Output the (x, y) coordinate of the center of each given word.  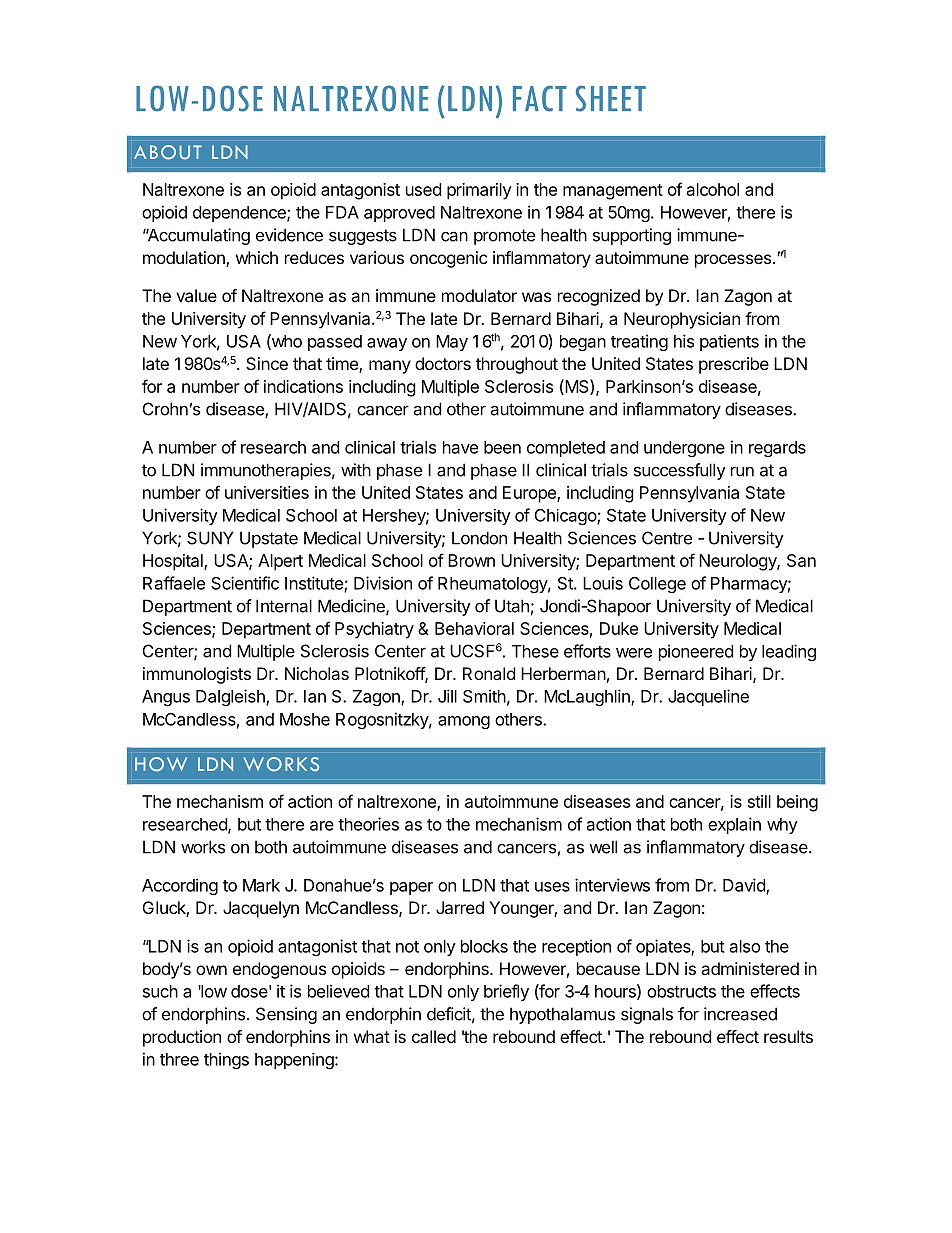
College (657, 585)
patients (729, 342)
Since (267, 363)
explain (734, 825)
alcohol (713, 189)
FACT (540, 99)
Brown (471, 560)
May (452, 343)
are (322, 826)
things (226, 1060)
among (464, 722)
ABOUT (168, 152)
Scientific (245, 583)
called (434, 1036)
